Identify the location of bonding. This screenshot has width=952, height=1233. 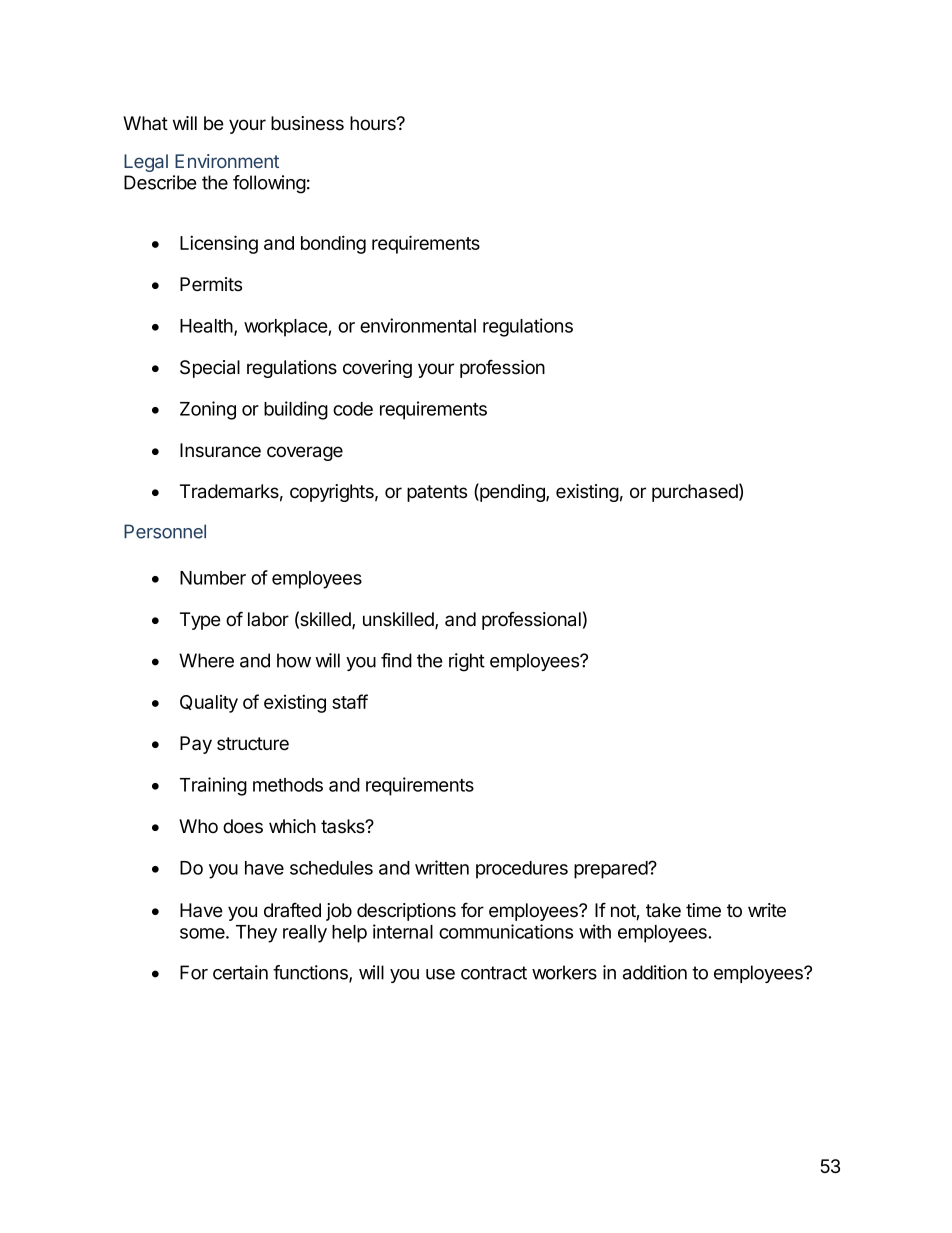
(333, 244).
